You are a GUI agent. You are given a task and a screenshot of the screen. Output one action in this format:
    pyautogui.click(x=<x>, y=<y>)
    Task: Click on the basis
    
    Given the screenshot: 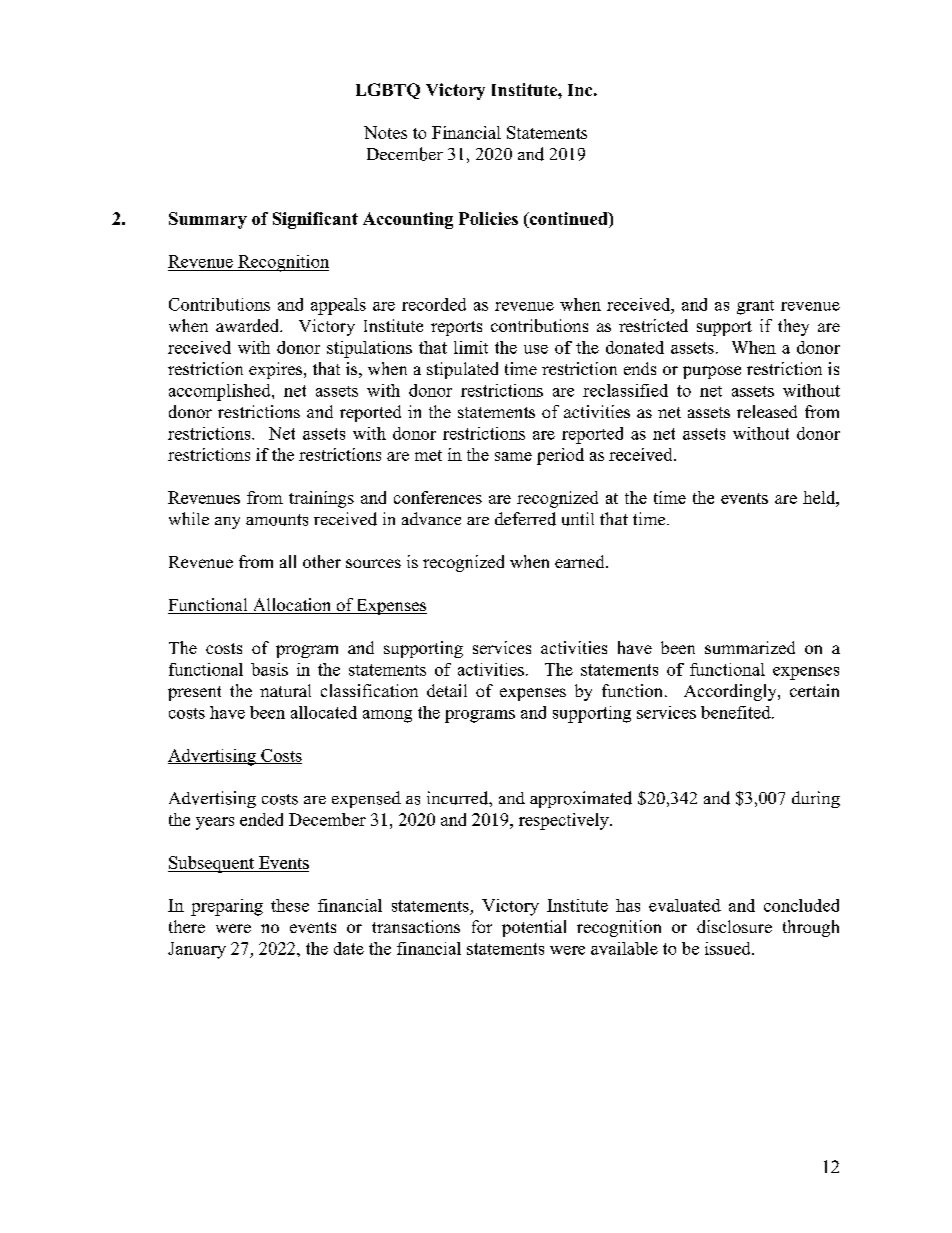 What is the action you would take?
    pyautogui.click(x=269, y=669)
